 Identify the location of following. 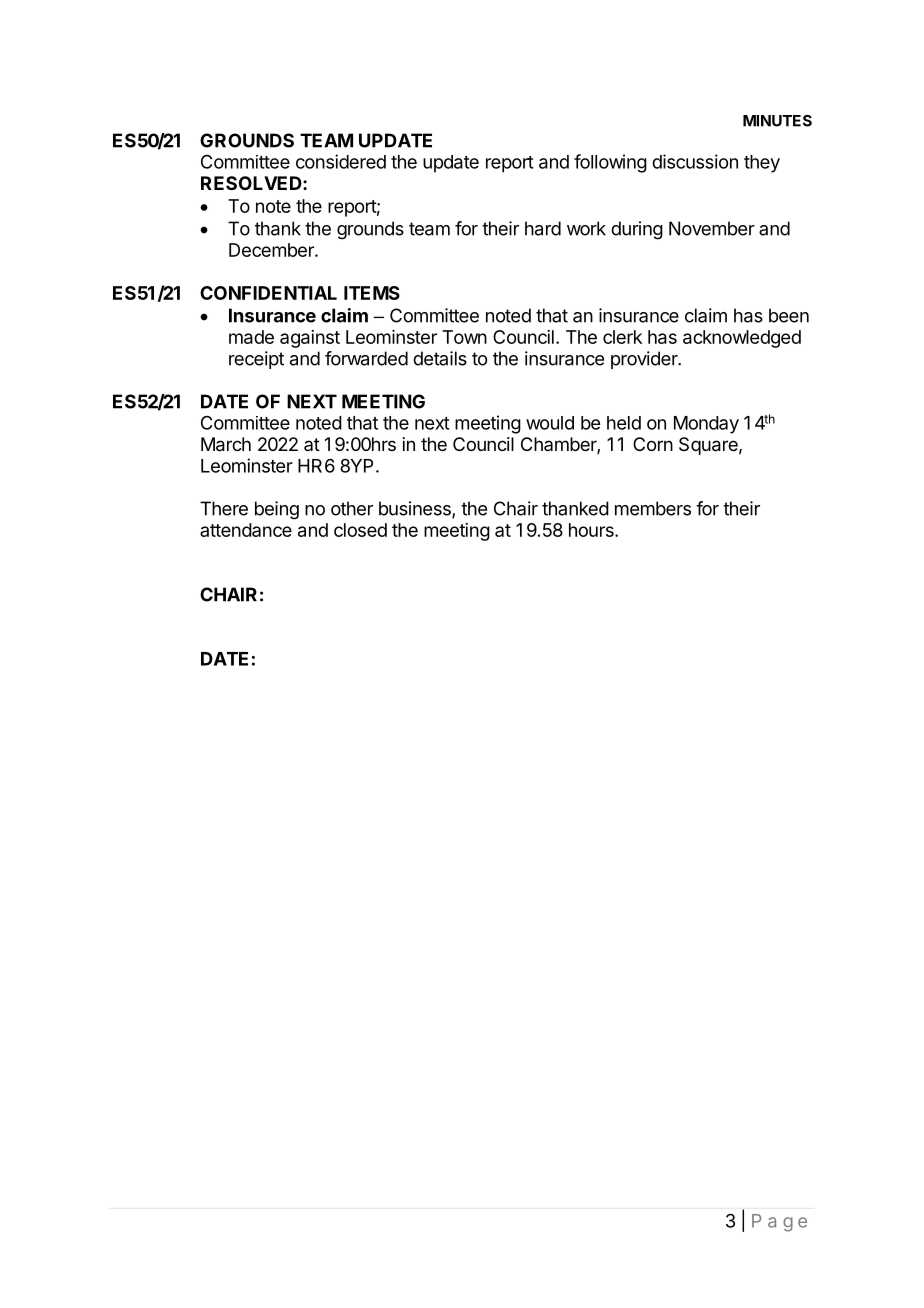
(610, 163).
